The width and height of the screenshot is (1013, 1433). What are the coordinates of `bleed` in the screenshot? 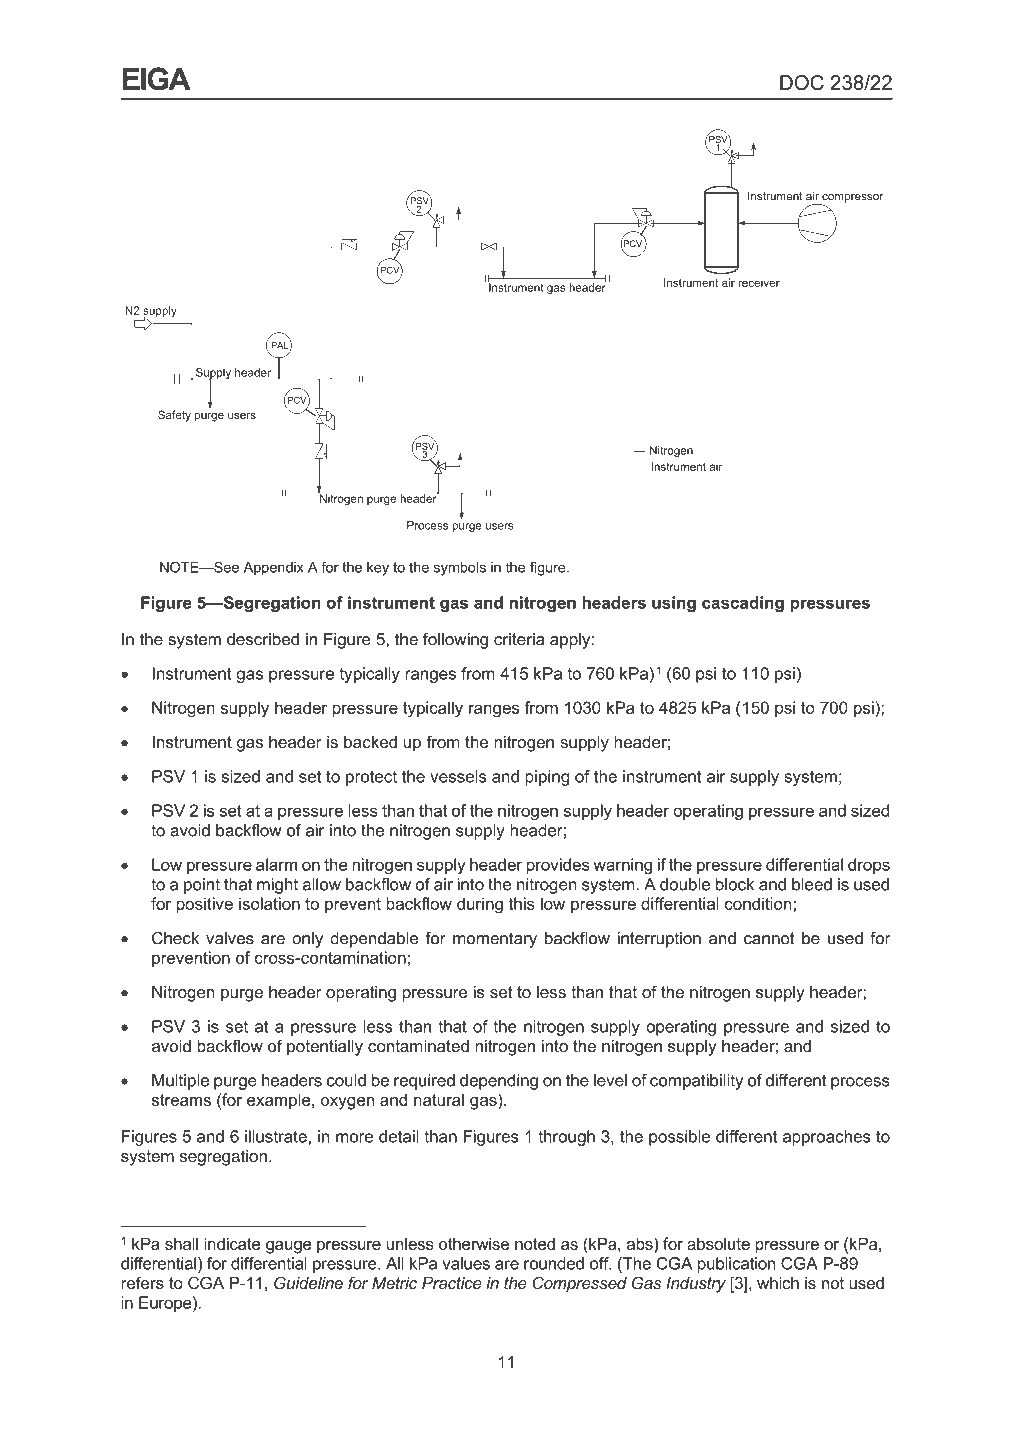 It's located at (812, 884).
